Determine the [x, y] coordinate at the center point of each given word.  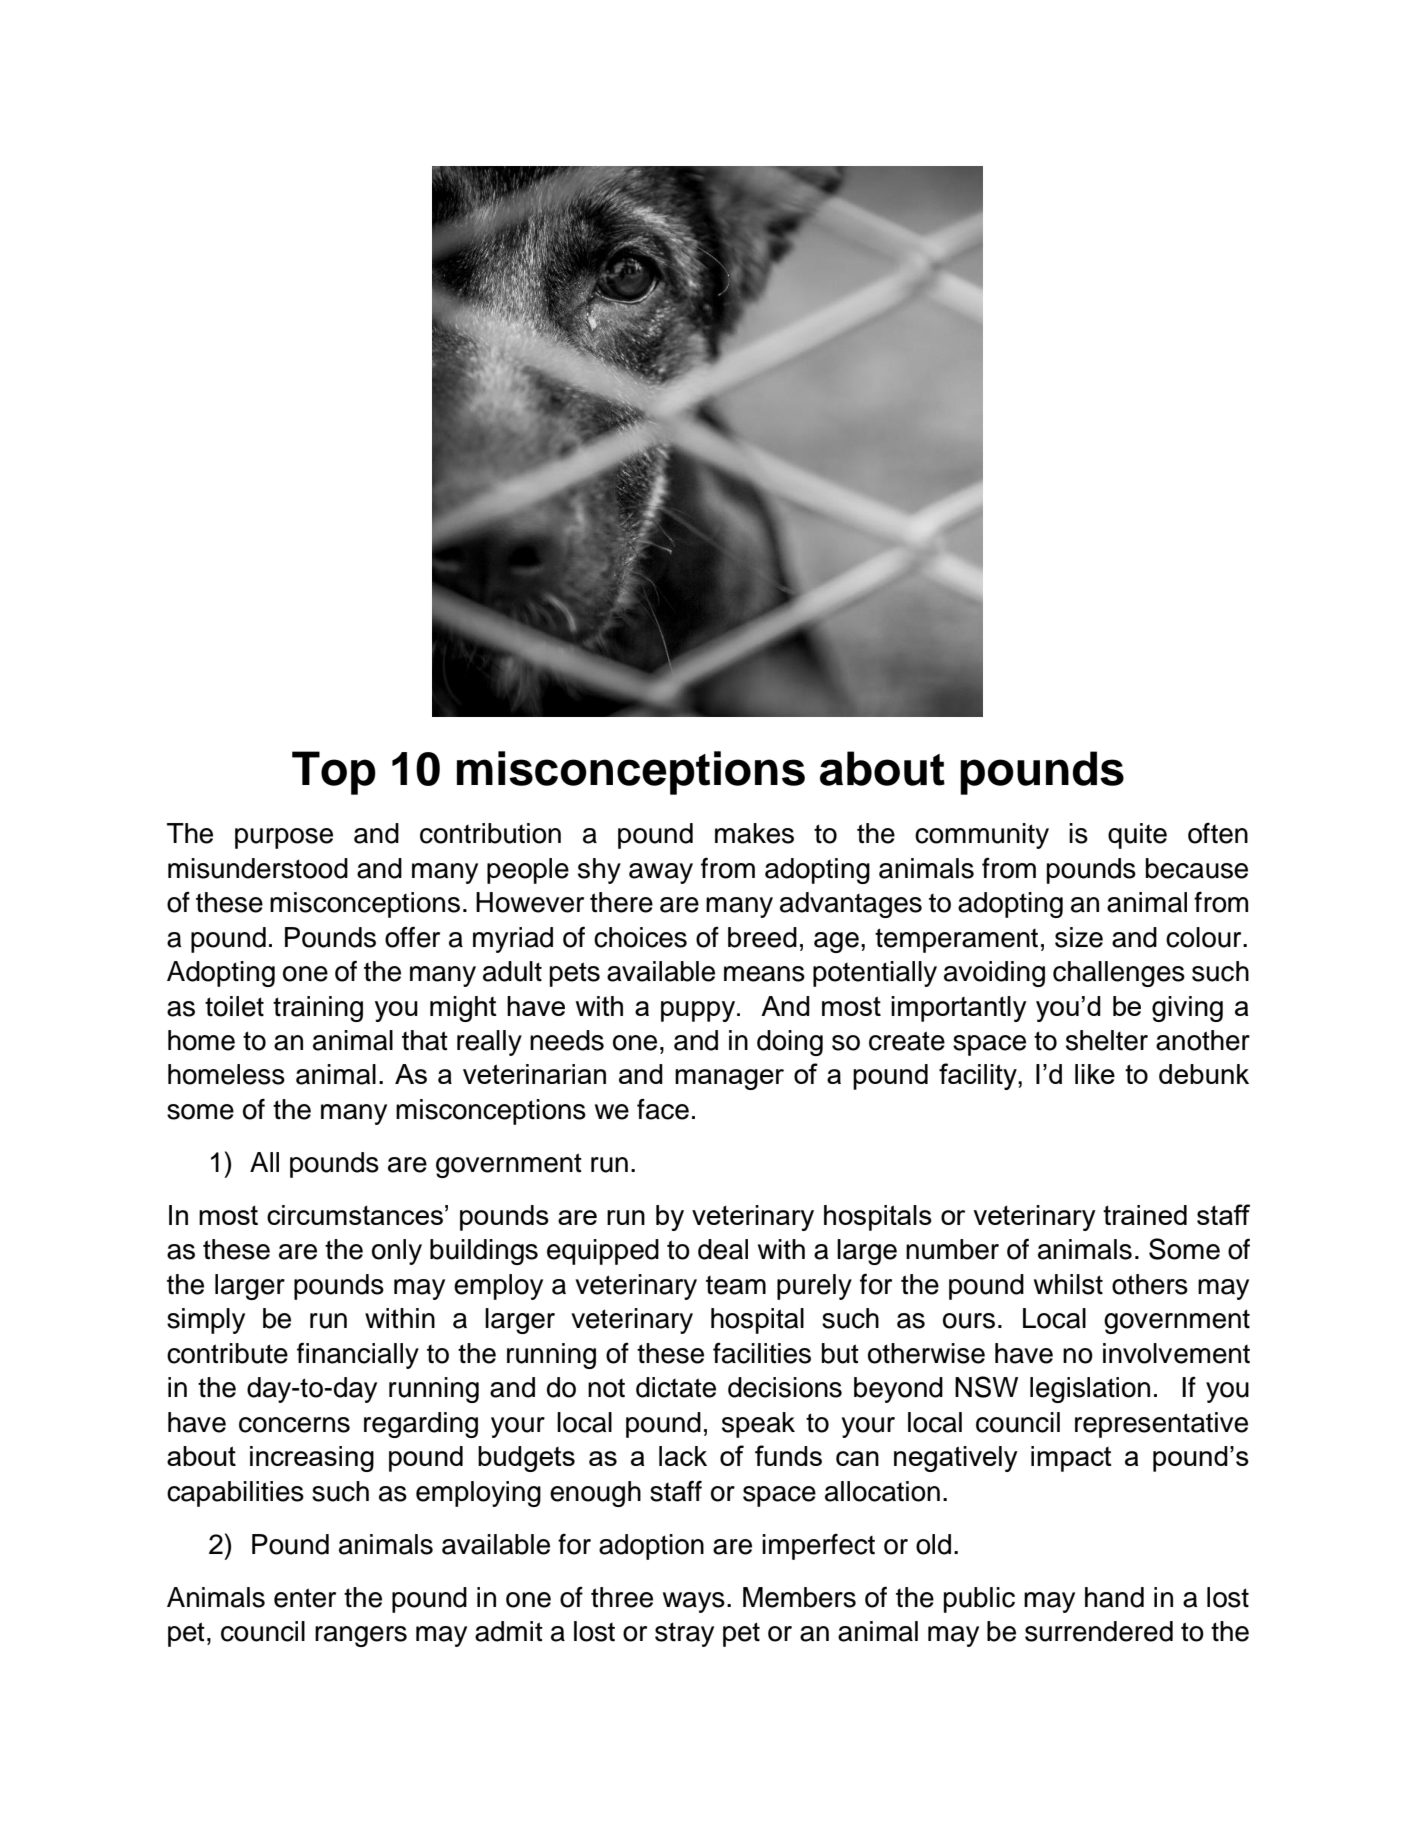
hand [1114, 1597]
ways [694, 1602]
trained [1145, 1215]
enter [305, 1598]
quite [1137, 836]
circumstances [355, 1215]
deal [723, 1249]
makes [754, 833]
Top [334, 773]
